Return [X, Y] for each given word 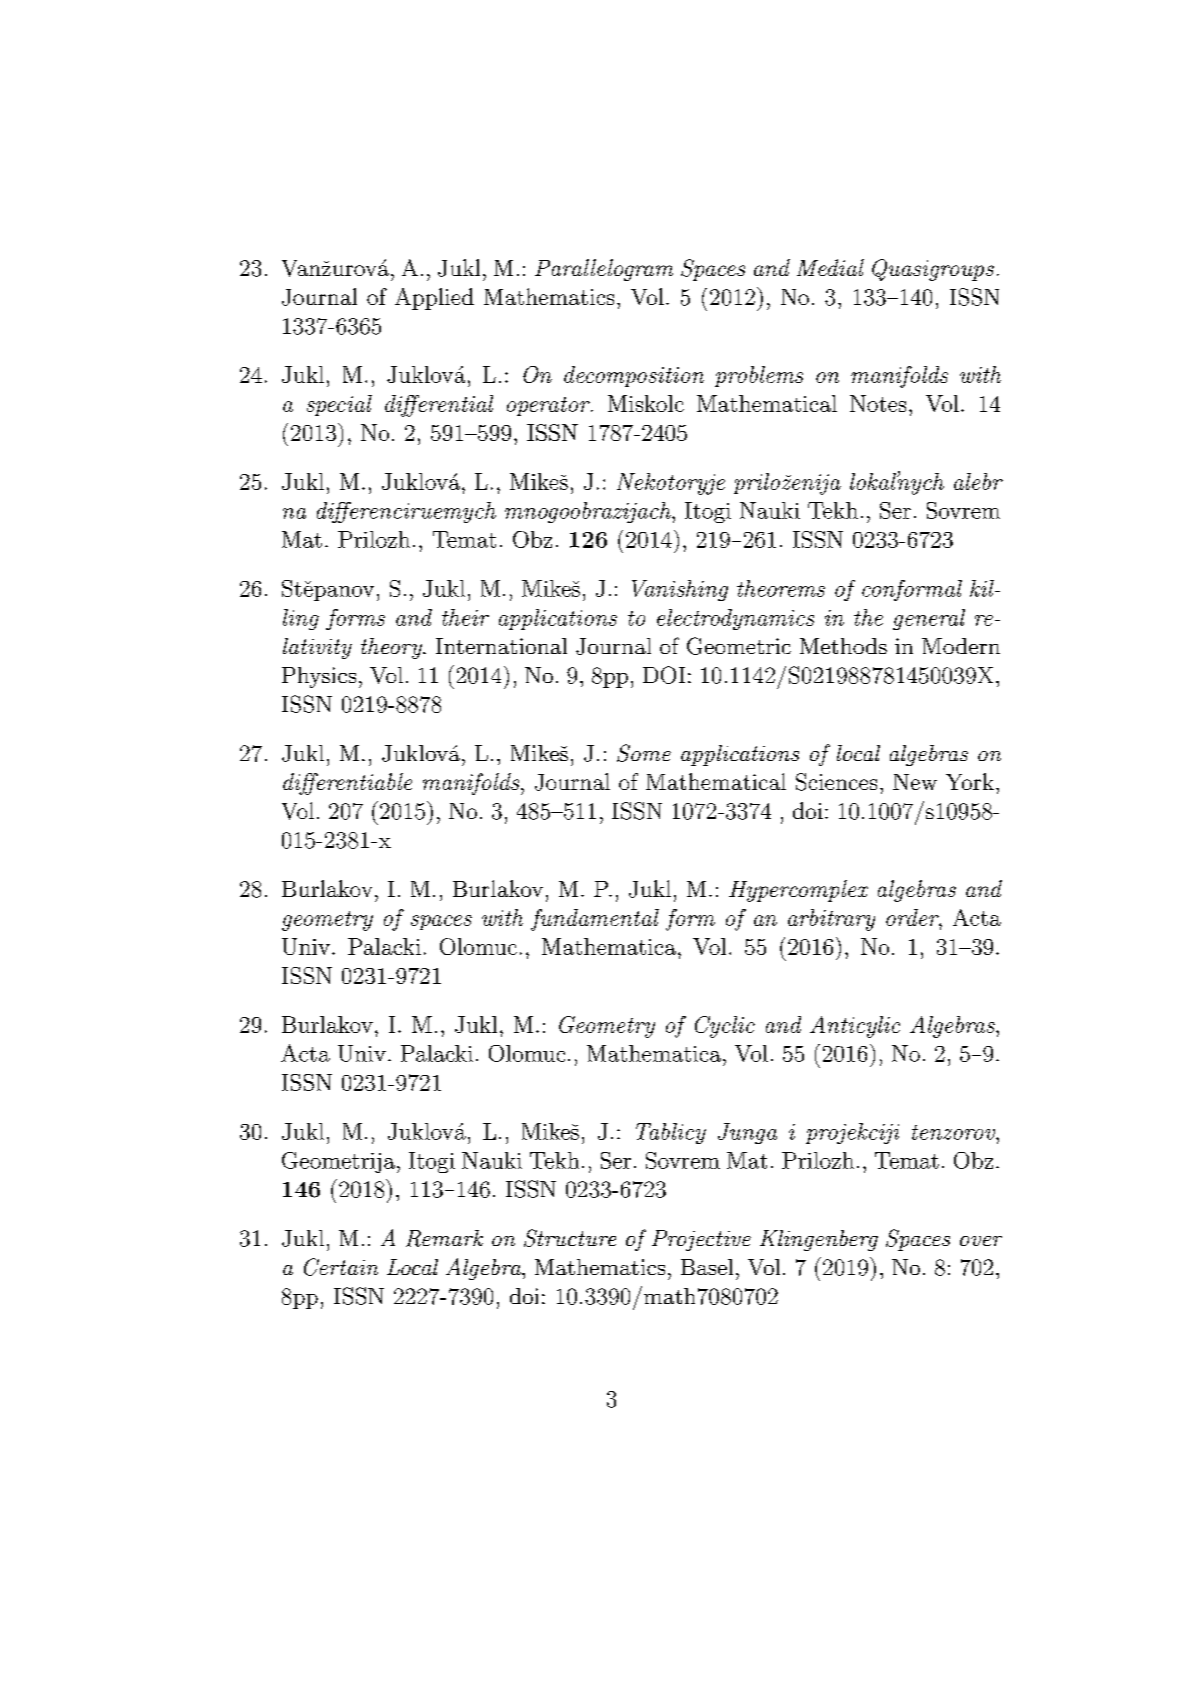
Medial [830, 267]
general [929, 619]
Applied [434, 299]
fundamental [595, 920]
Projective [701, 1240]
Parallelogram [604, 270]
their [465, 617]
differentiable [347, 784]
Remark [444, 1238]
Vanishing [680, 590]
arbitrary [831, 920]
